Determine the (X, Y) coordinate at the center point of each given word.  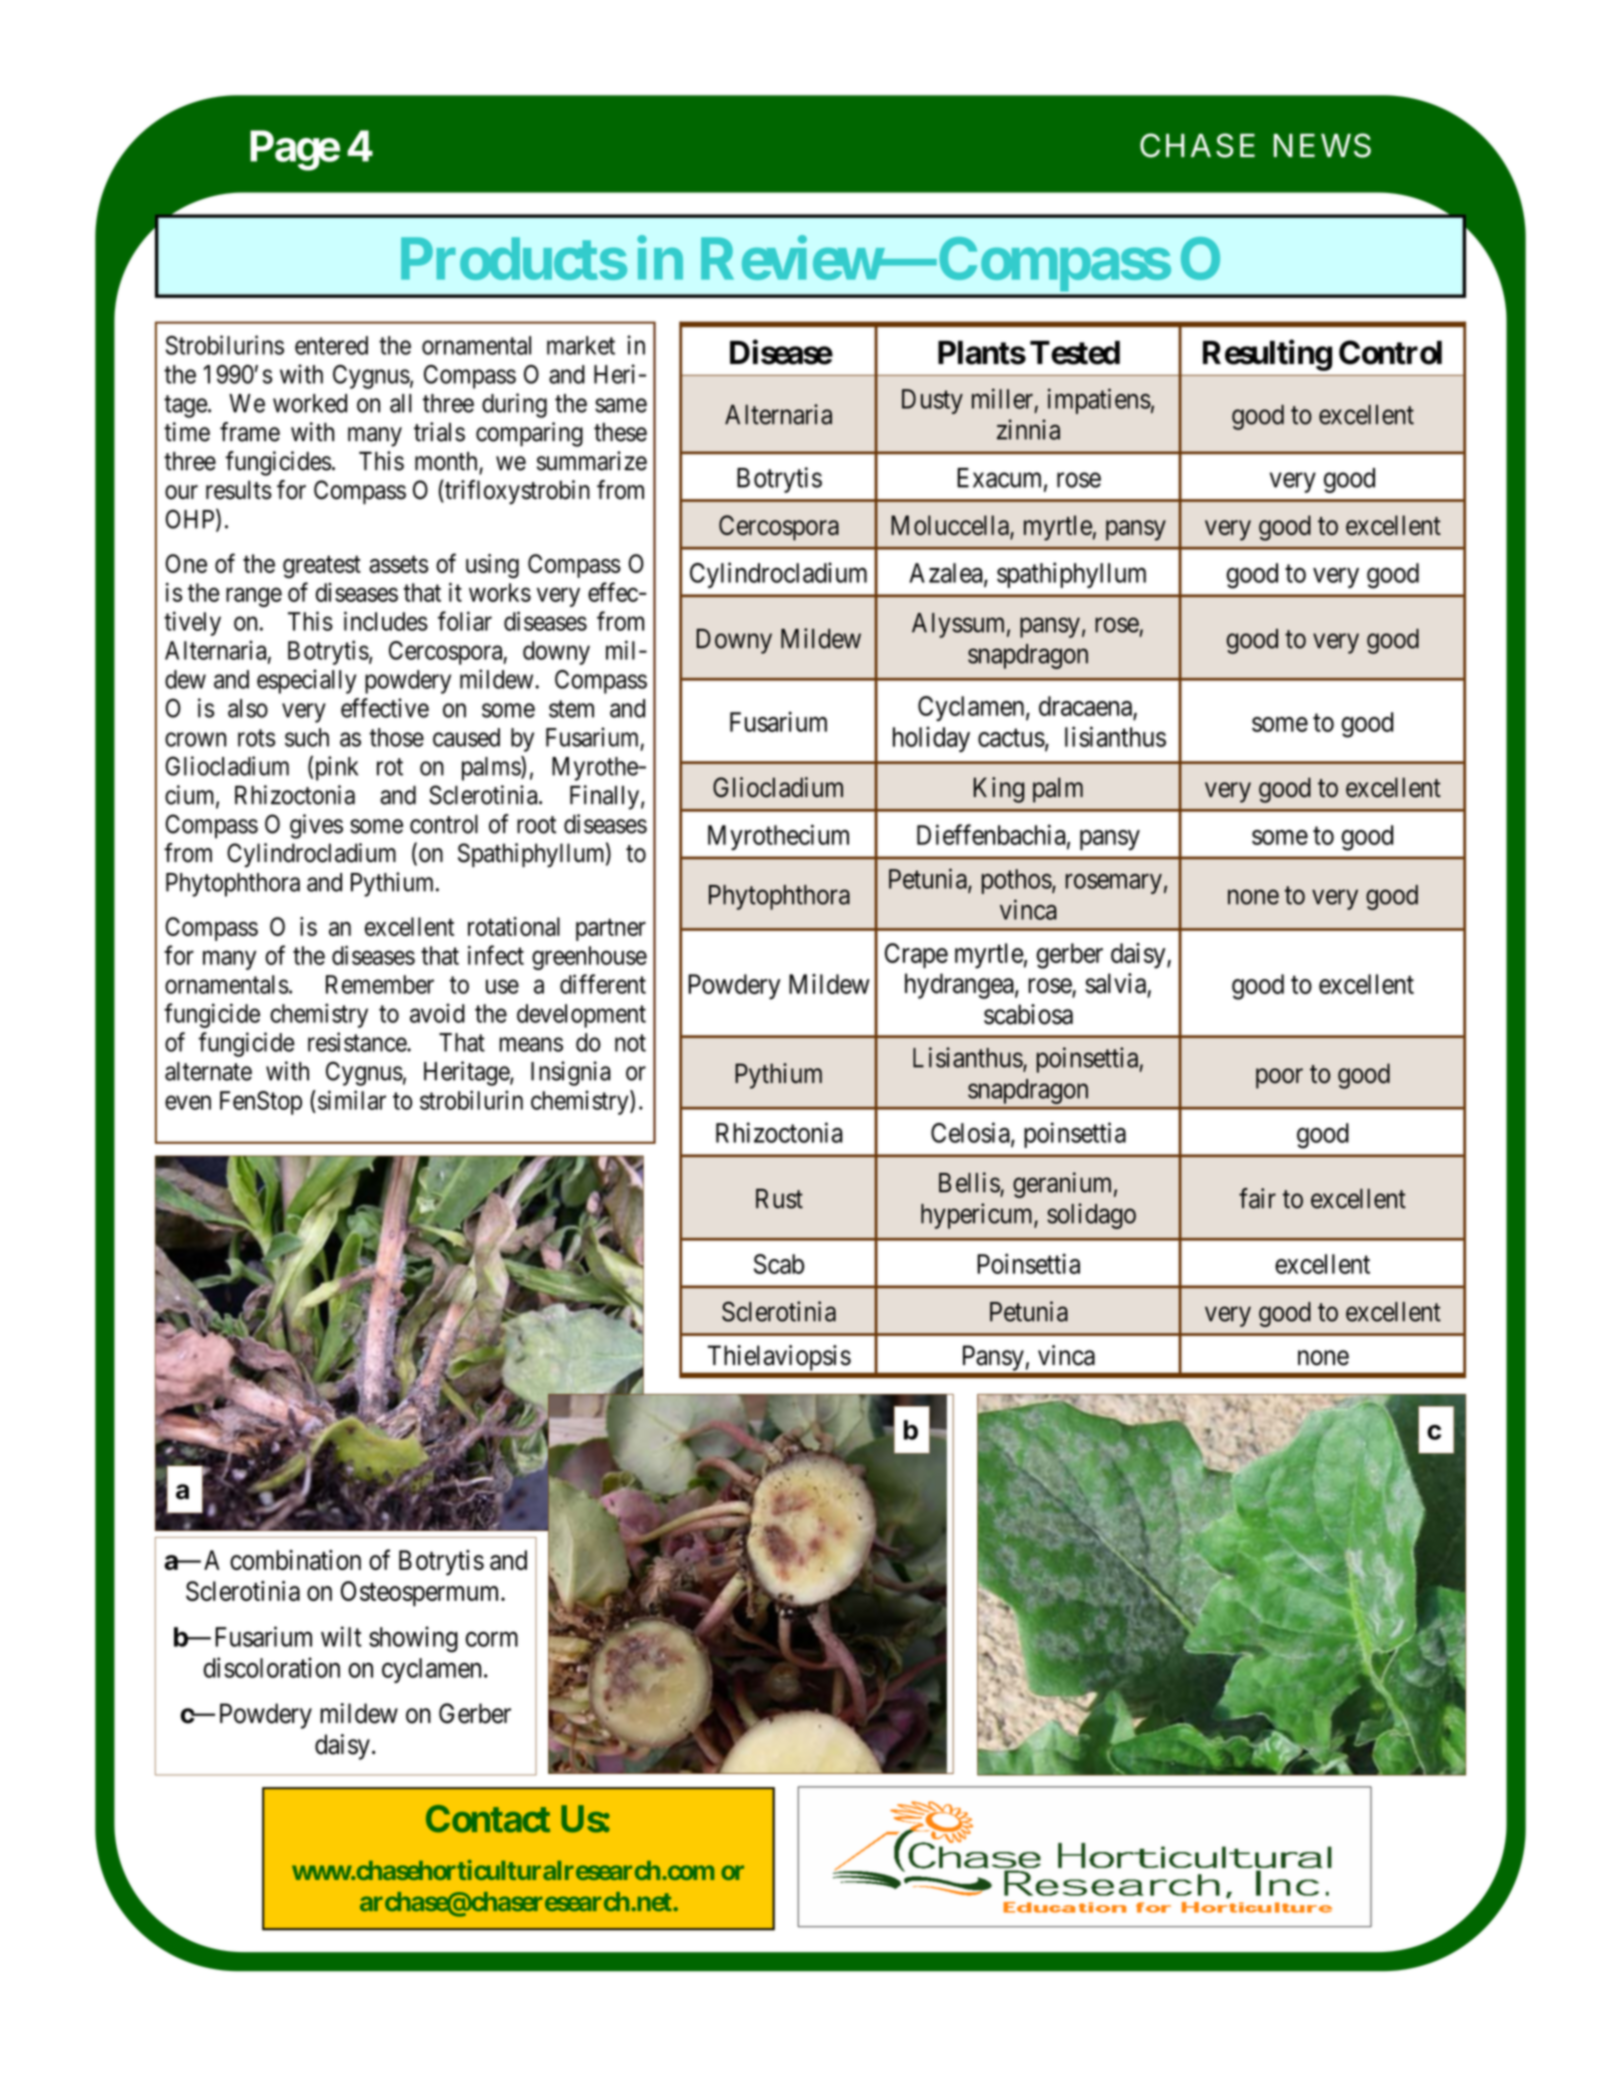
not (630, 1043)
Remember (380, 984)
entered (331, 345)
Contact (488, 1819)
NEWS (1322, 145)
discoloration (271, 1667)
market (581, 345)
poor (1279, 1078)
